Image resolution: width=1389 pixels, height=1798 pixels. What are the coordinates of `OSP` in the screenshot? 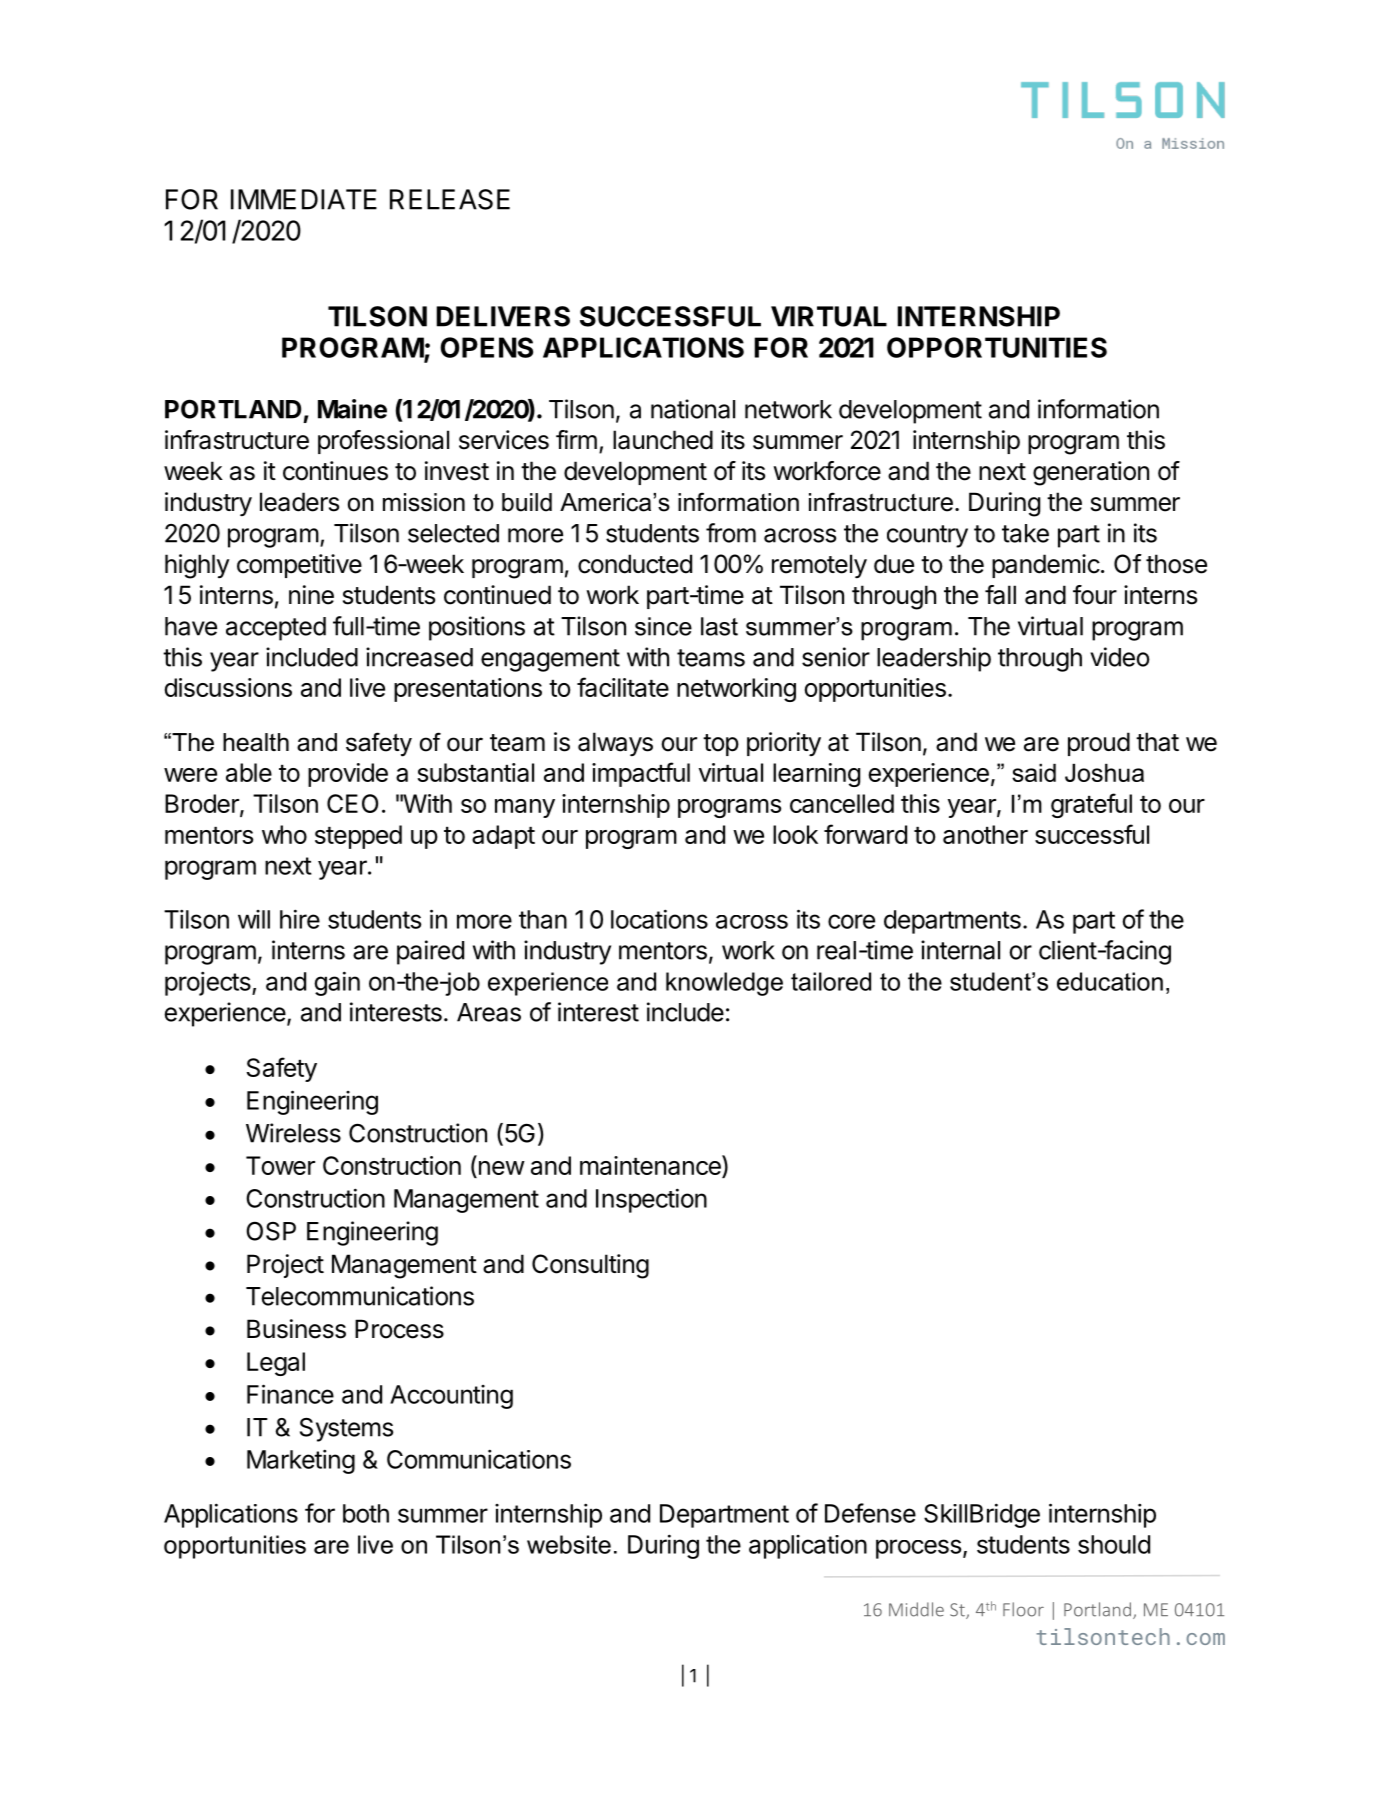 It's located at (271, 1231).
